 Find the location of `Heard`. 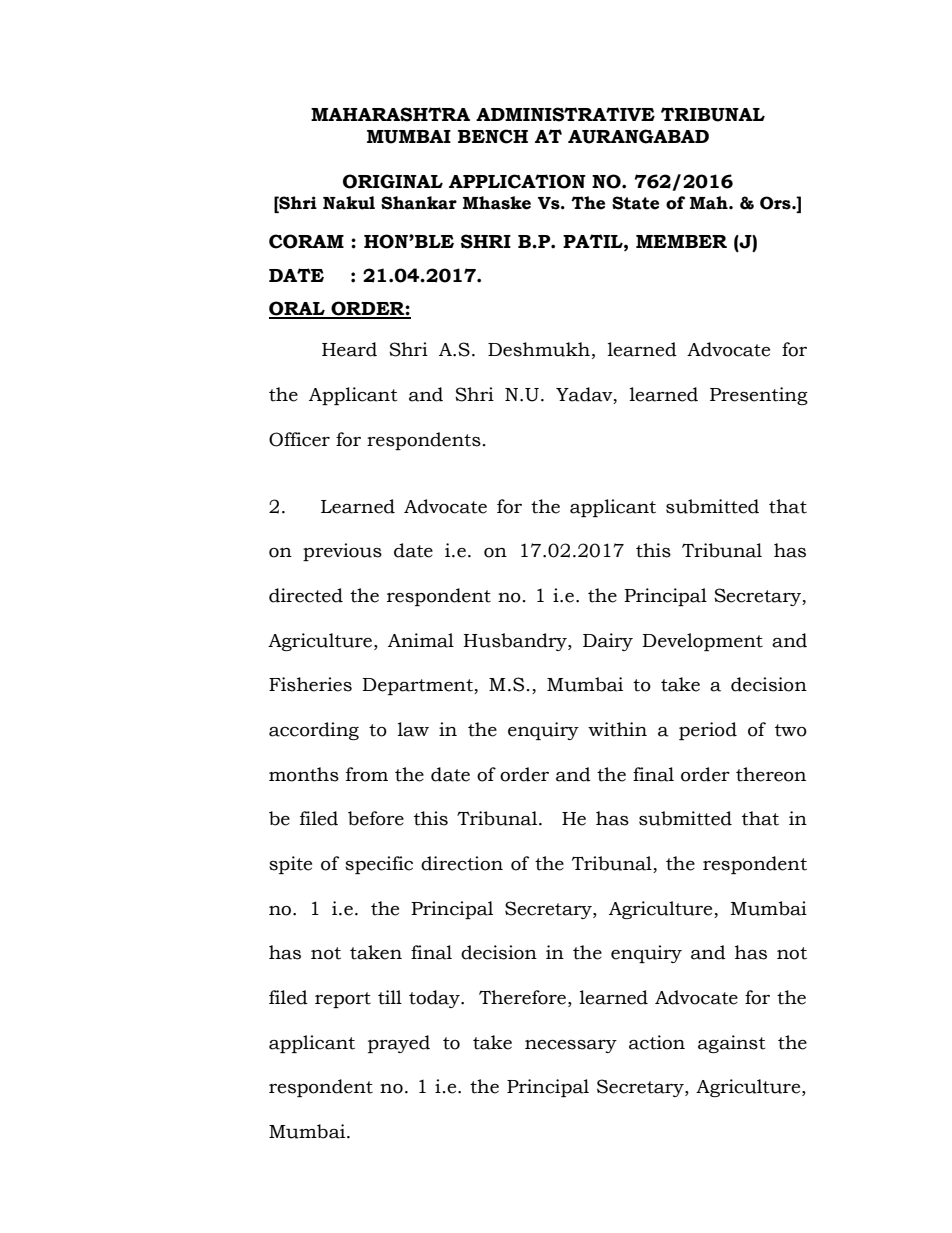

Heard is located at coordinates (349, 349).
